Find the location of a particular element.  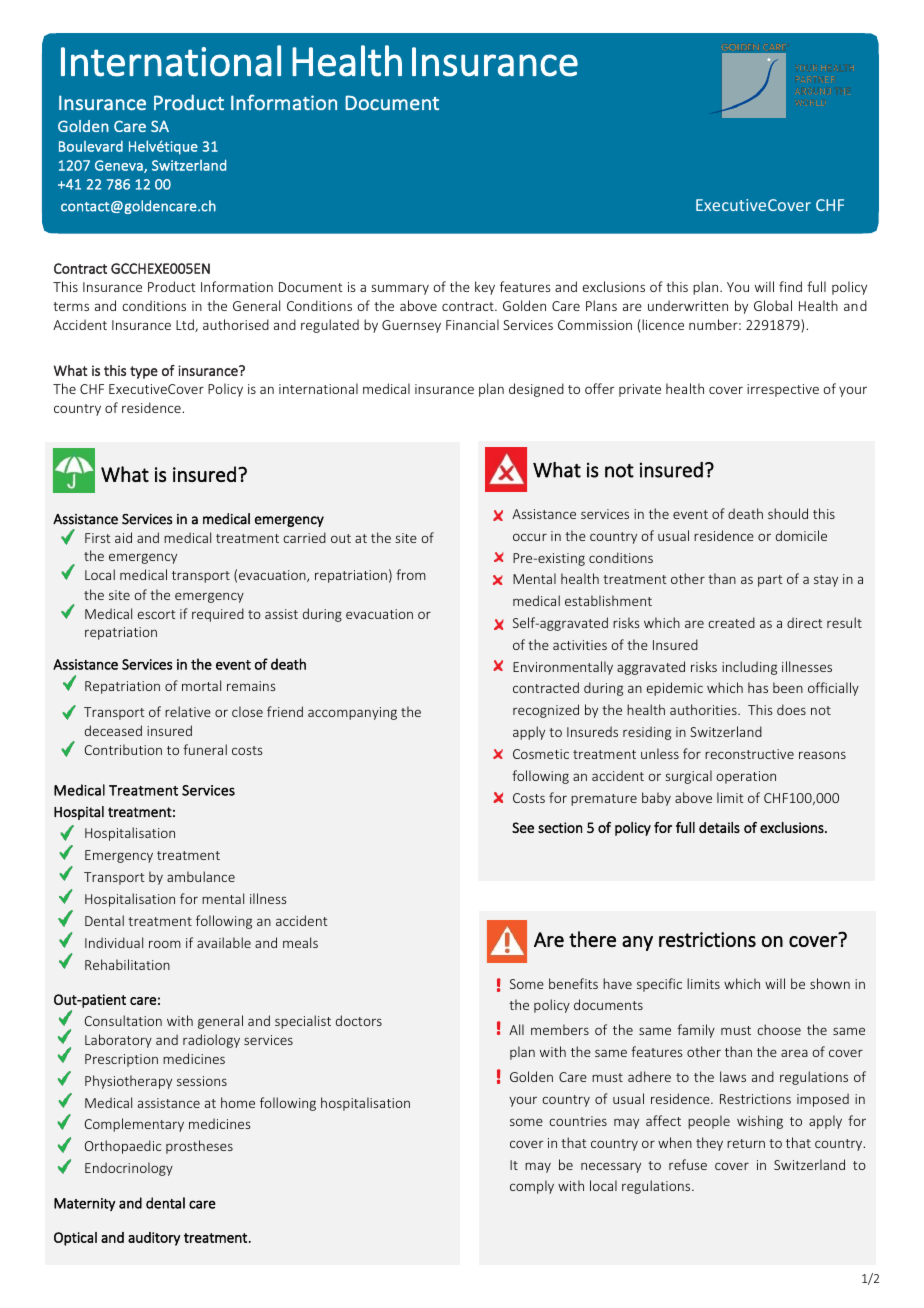

refuse is located at coordinates (688, 1164).
